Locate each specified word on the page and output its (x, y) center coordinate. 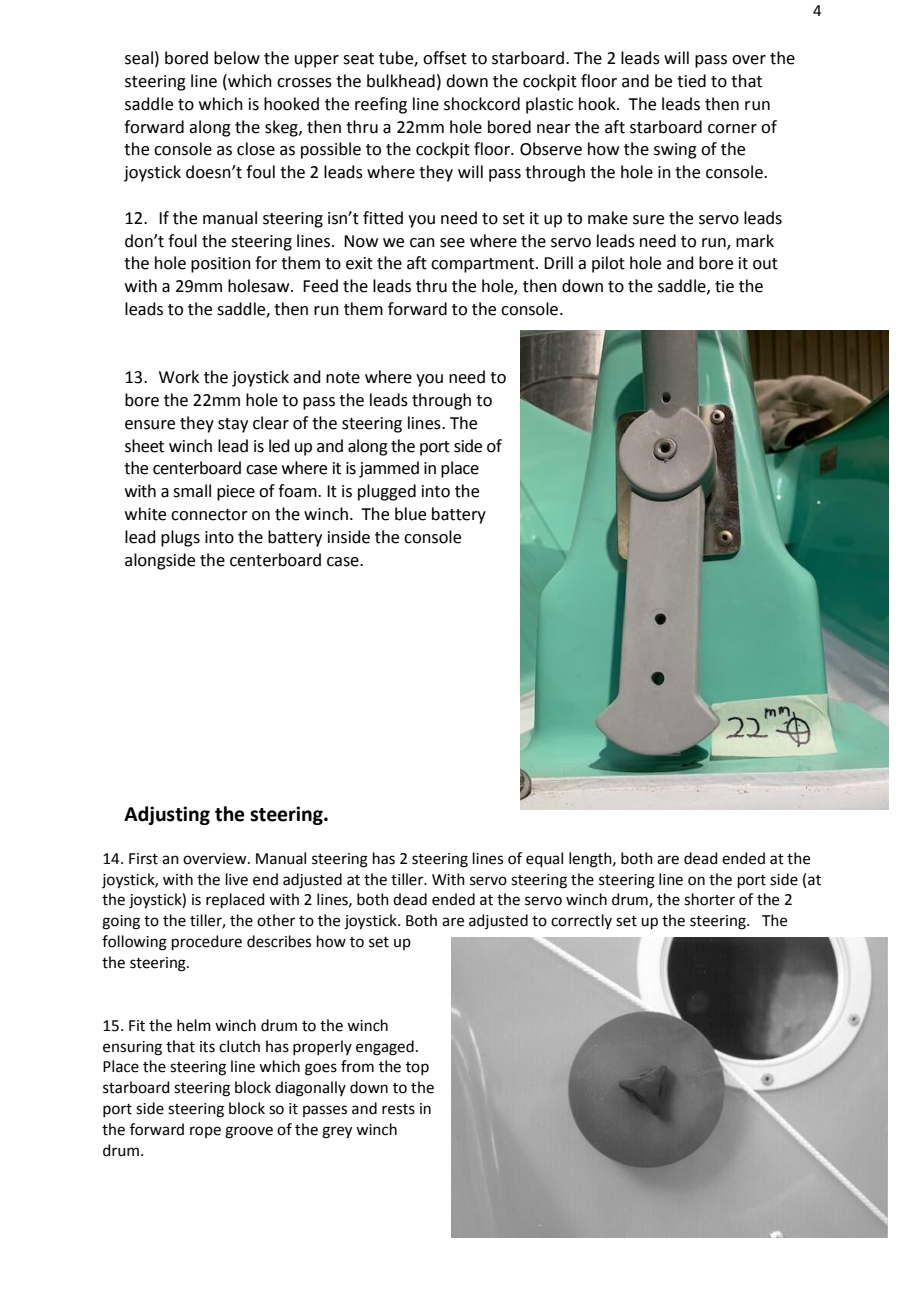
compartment (482, 265)
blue (410, 514)
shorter (709, 899)
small (192, 491)
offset (445, 58)
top (417, 1068)
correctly (581, 921)
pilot (608, 264)
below (237, 58)
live (237, 879)
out (765, 264)
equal (544, 859)
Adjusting (167, 815)
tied (691, 81)
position (221, 265)
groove (249, 1132)
